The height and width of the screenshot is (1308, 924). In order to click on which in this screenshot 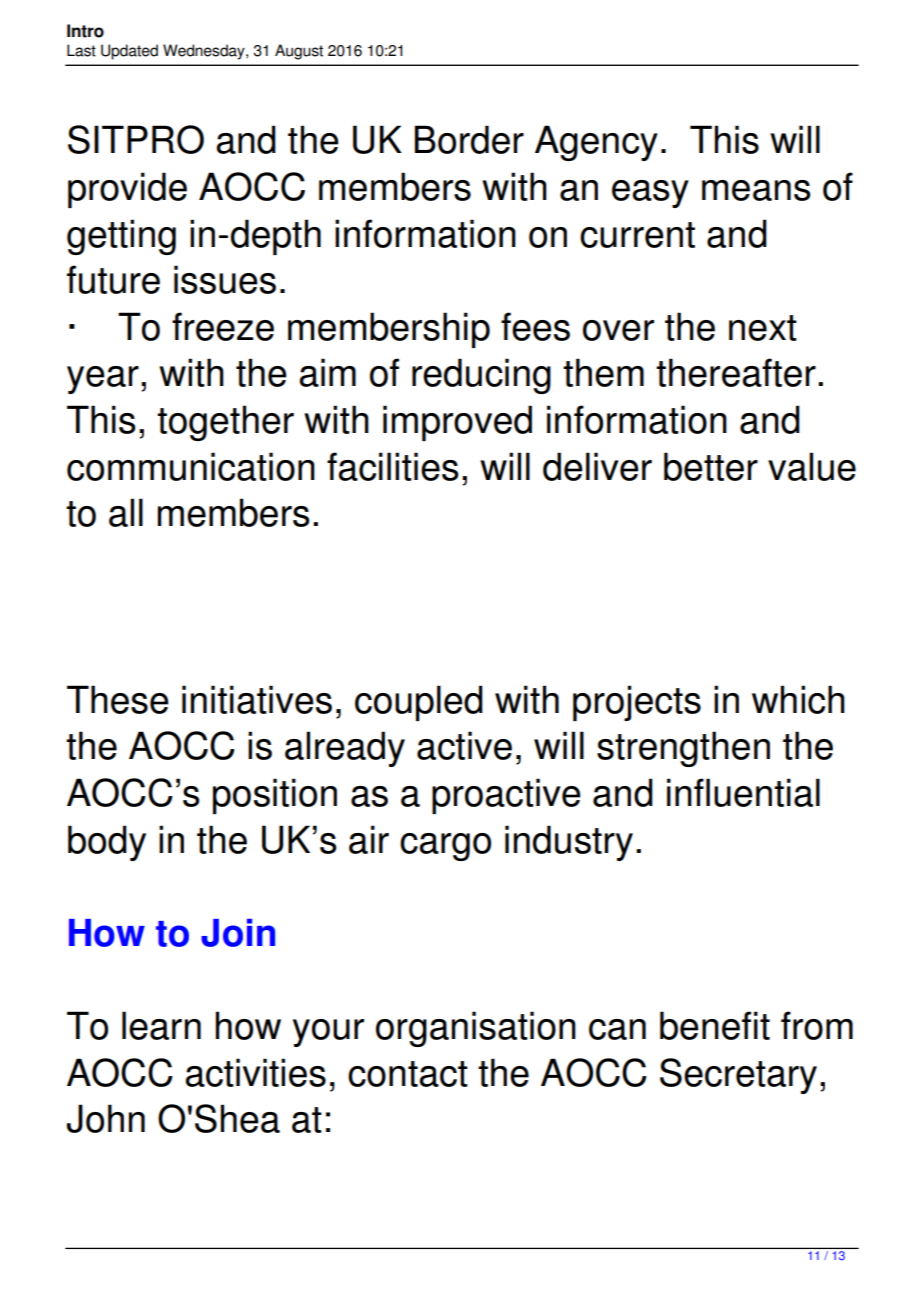, I will do `click(798, 699)`.
